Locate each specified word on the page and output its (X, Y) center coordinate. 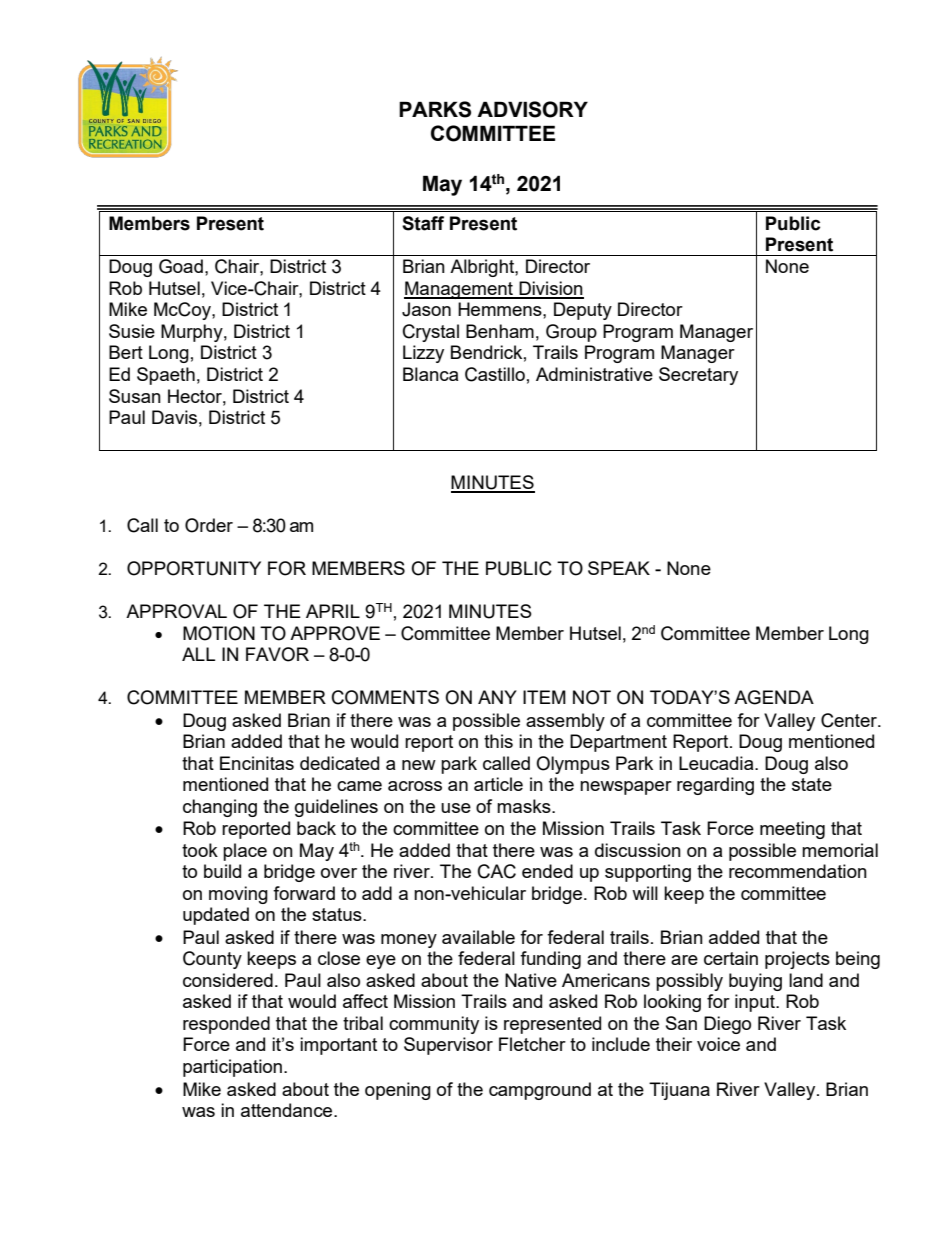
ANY (497, 697)
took (200, 850)
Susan (135, 396)
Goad (181, 266)
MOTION (219, 633)
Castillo (495, 374)
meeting (792, 830)
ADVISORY (532, 109)
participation (232, 1068)
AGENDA (774, 697)
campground (540, 1091)
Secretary (698, 376)
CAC (497, 871)
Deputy (583, 311)
